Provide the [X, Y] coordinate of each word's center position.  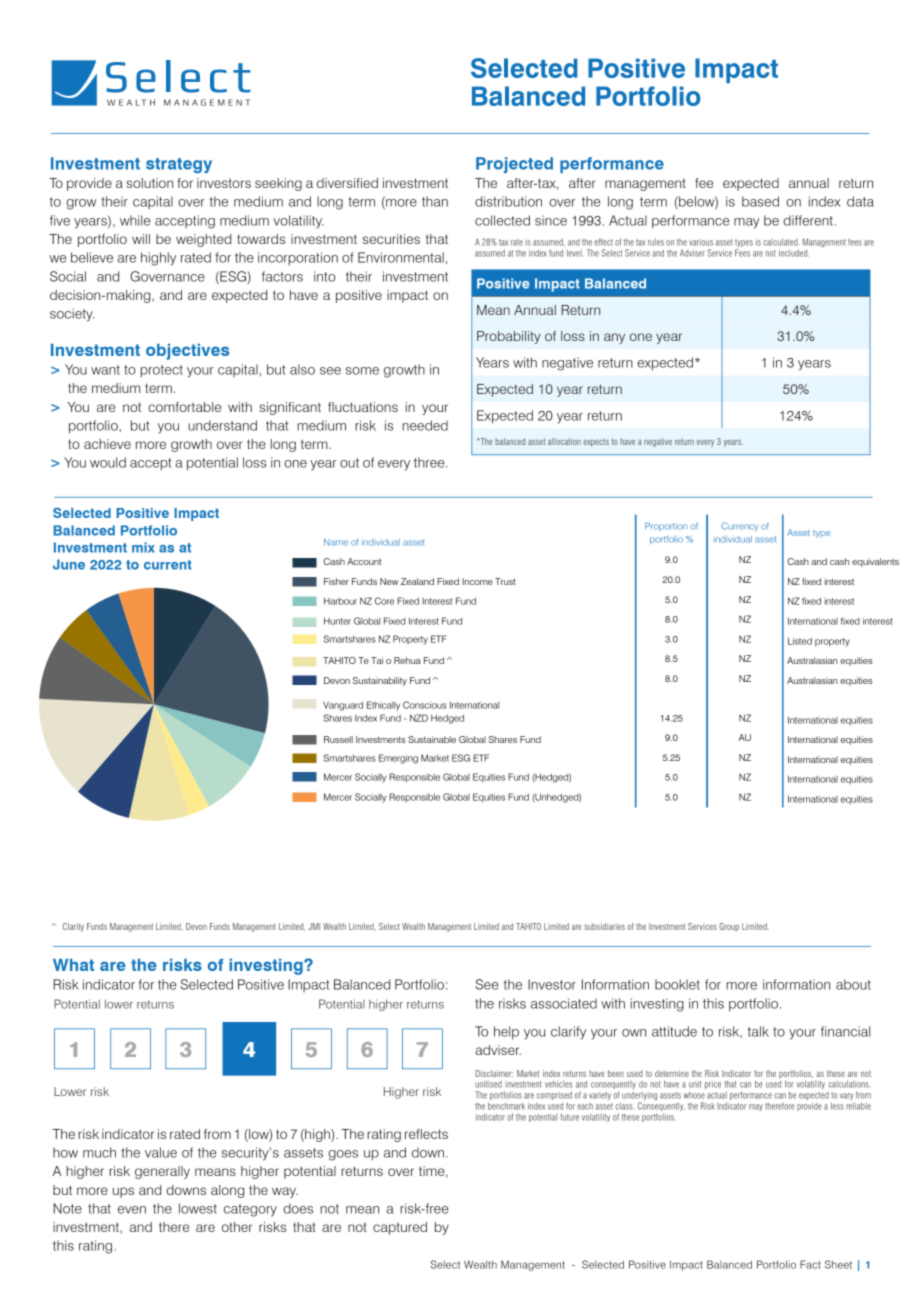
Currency [739, 526]
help [506, 1033]
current [168, 565]
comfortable [184, 407]
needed [425, 425]
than [435, 201]
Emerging [398, 759]
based [760, 201]
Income [477, 581]
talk [758, 1031]
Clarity [73, 927]
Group [729, 927]
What [73, 965]
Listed [800, 641]
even [132, 1210]
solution [149, 183]
